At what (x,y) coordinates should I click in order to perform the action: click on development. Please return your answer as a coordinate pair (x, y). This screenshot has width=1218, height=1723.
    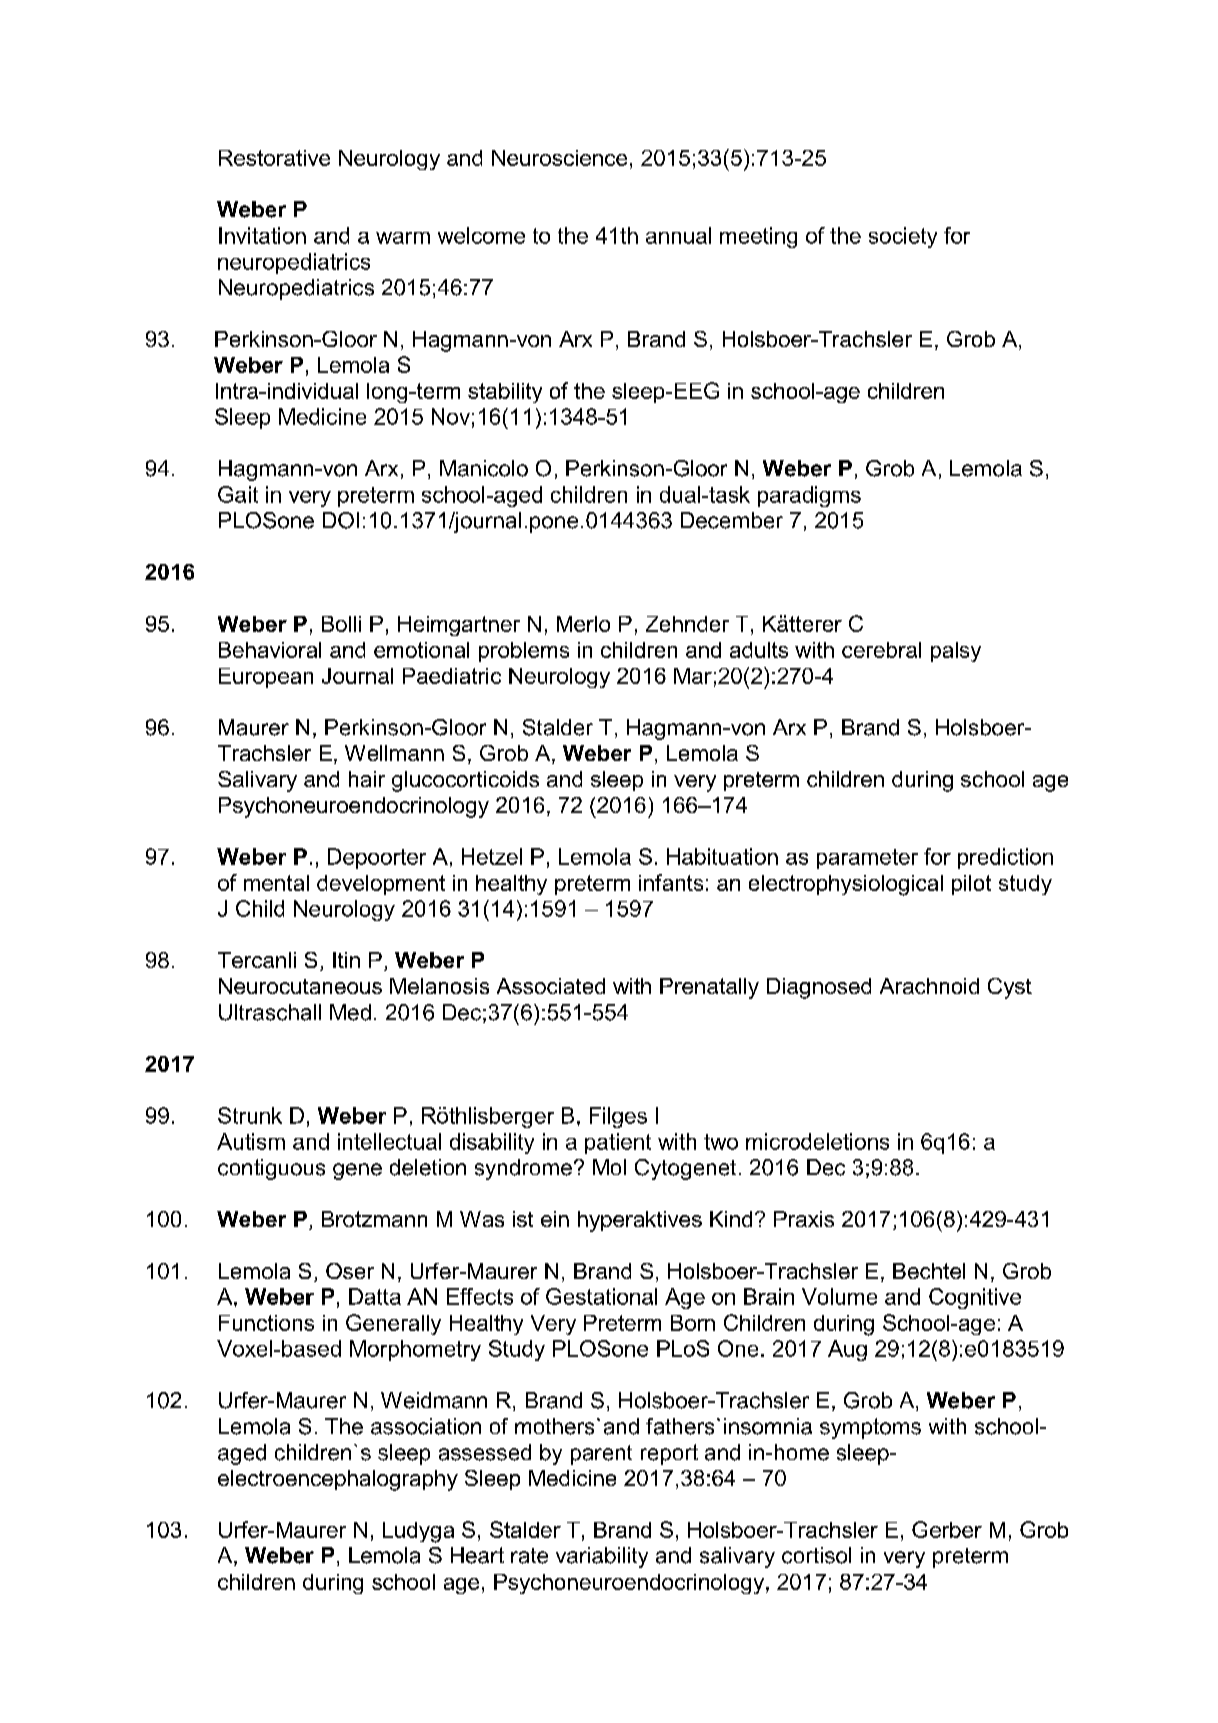
    Looking at the image, I should click on (381, 885).
